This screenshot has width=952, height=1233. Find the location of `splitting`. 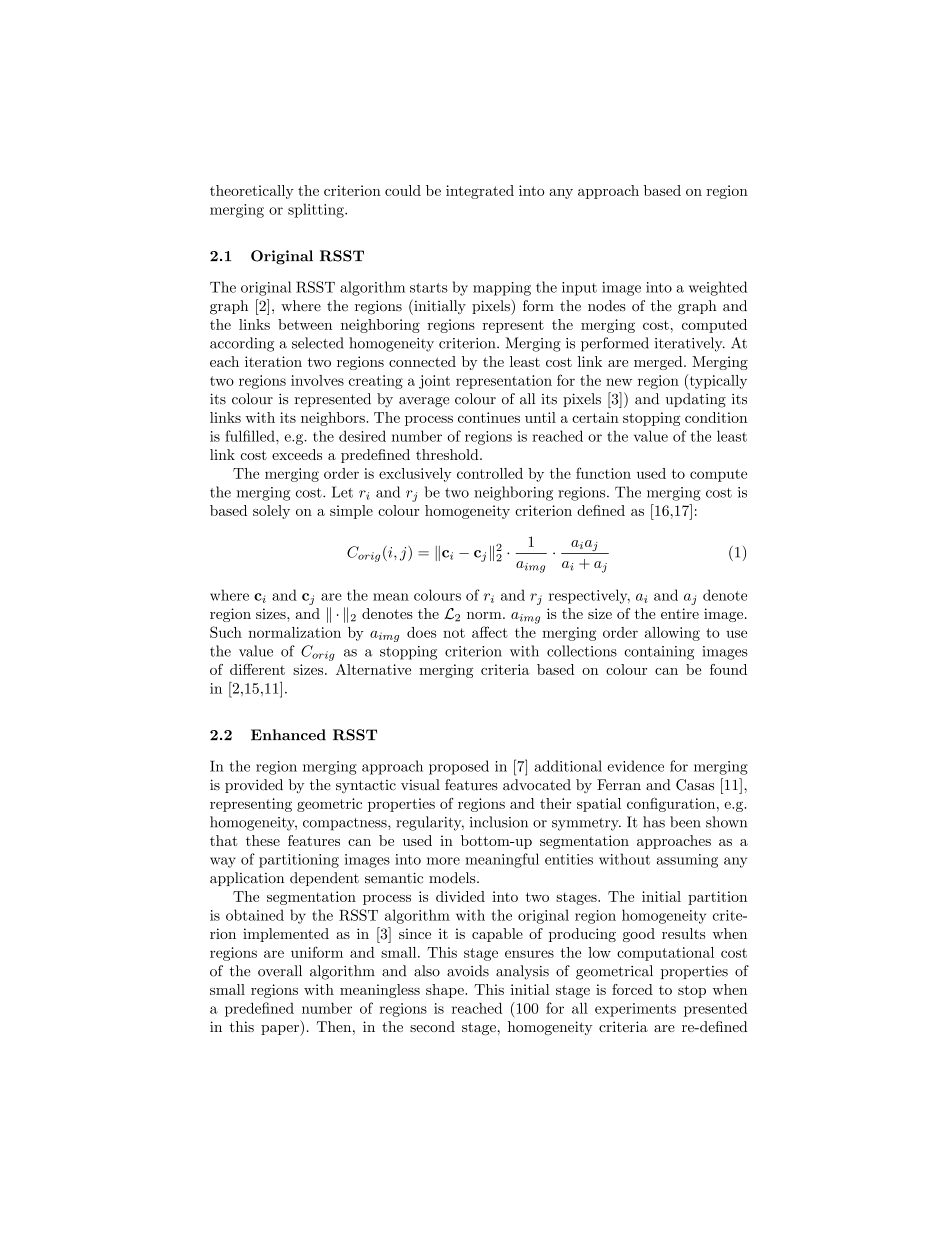

splitting is located at coordinates (317, 210).
